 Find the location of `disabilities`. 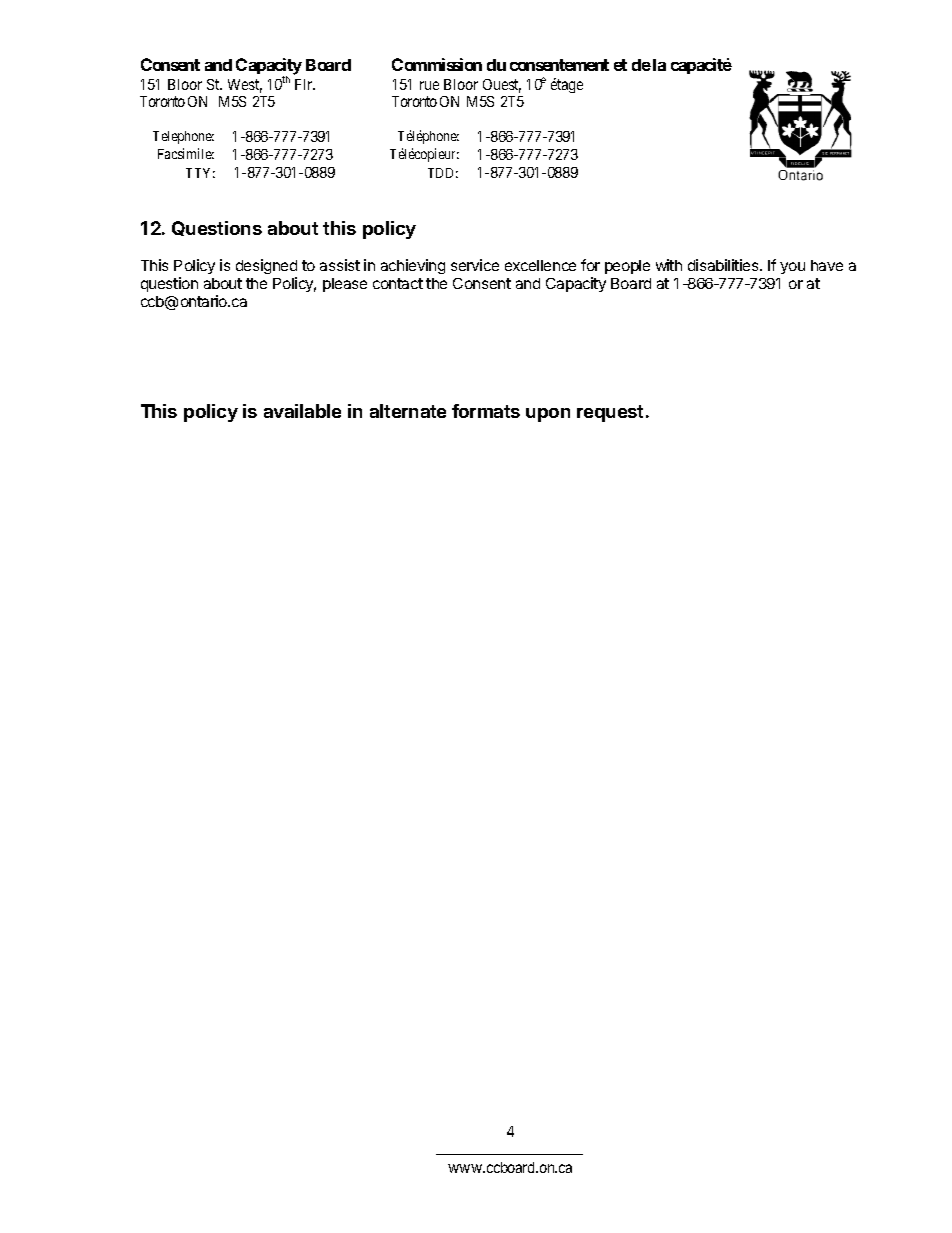

disabilities is located at coordinates (724, 265).
